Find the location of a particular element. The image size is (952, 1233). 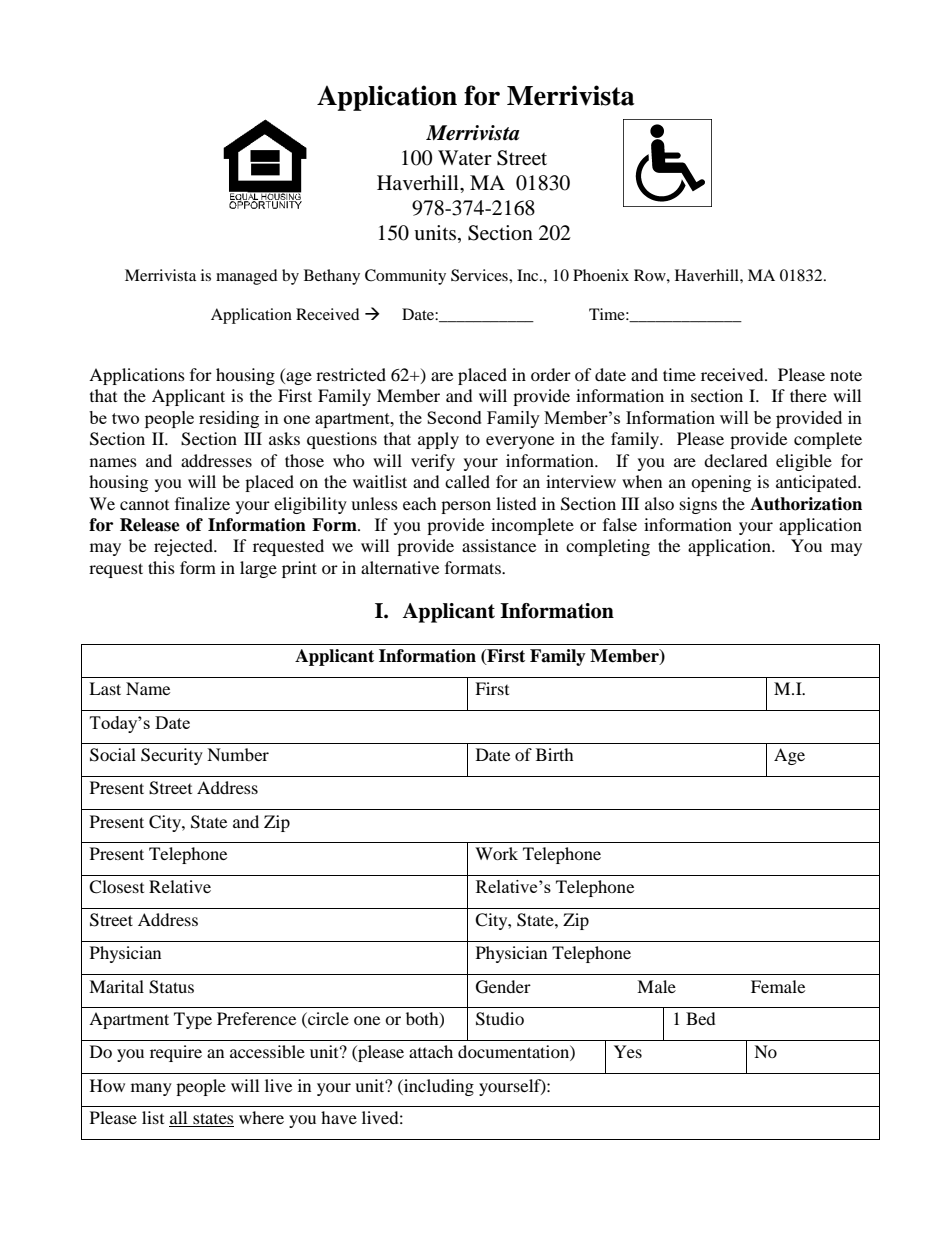

Work is located at coordinates (496, 853).
